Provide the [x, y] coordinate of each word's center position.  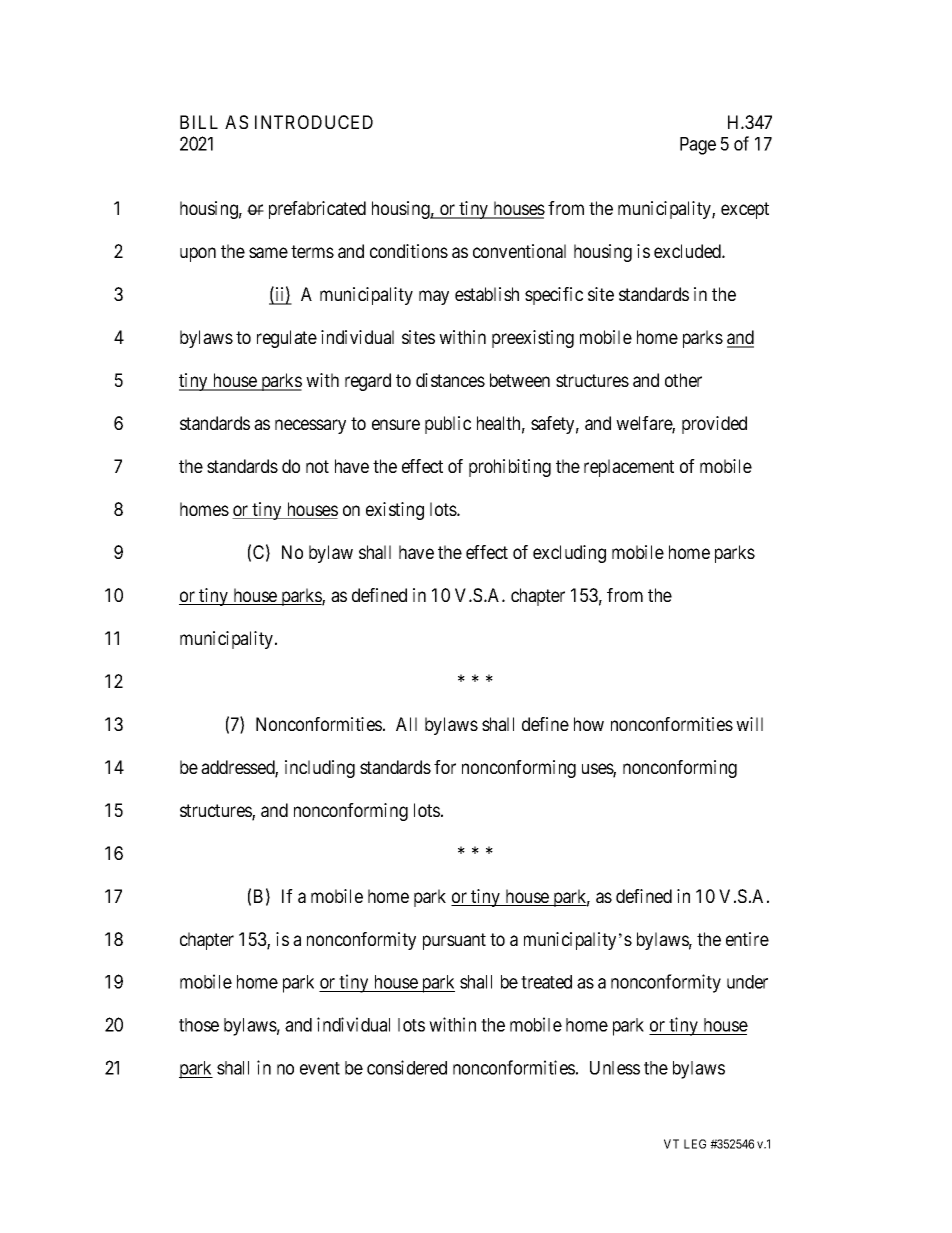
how [589, 724]
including [320, 769]
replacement [629, 468]
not [317, 466]
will [749, 724]
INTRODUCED [314, 122]
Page [698, 146]
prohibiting [510, 468]
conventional [519, 251]
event [320, 1068]
